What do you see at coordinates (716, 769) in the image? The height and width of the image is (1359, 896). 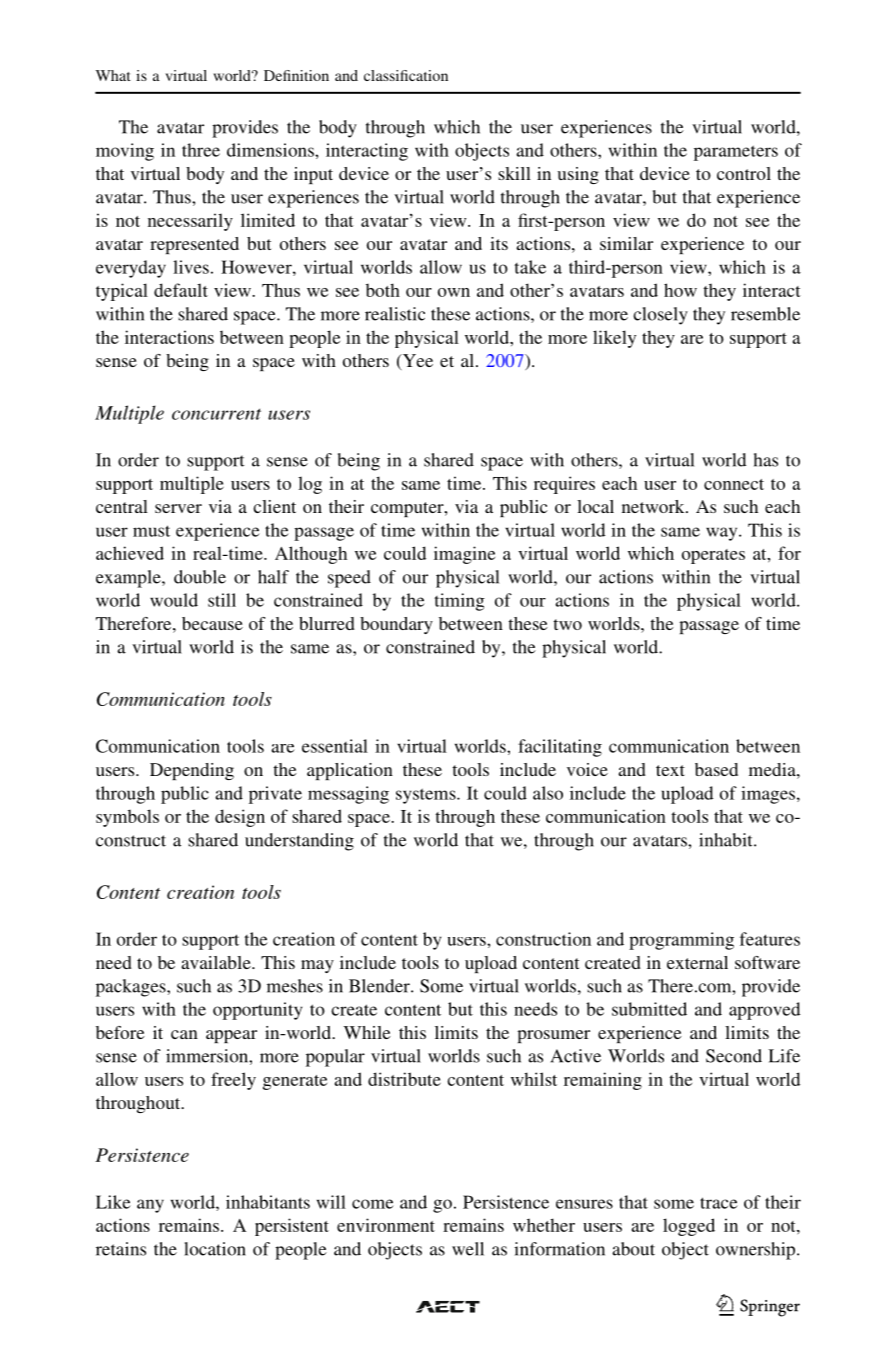 I see `based` at bounding box center [716, 769].
